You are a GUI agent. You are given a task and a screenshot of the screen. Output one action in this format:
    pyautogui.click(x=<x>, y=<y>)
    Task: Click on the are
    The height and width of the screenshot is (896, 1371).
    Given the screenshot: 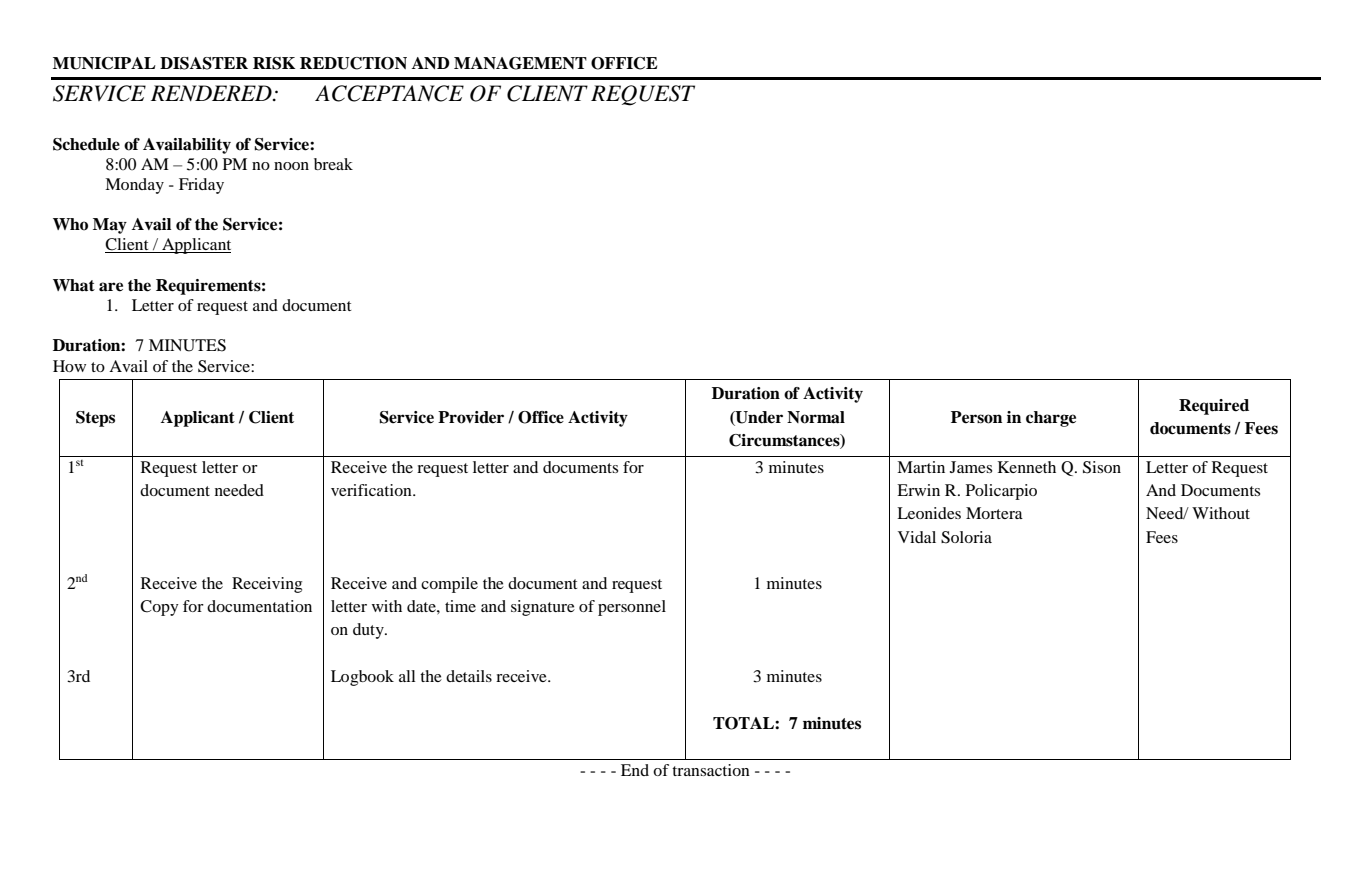 What is the action you would take?
    pyautogui.click(x=111, y=287)
